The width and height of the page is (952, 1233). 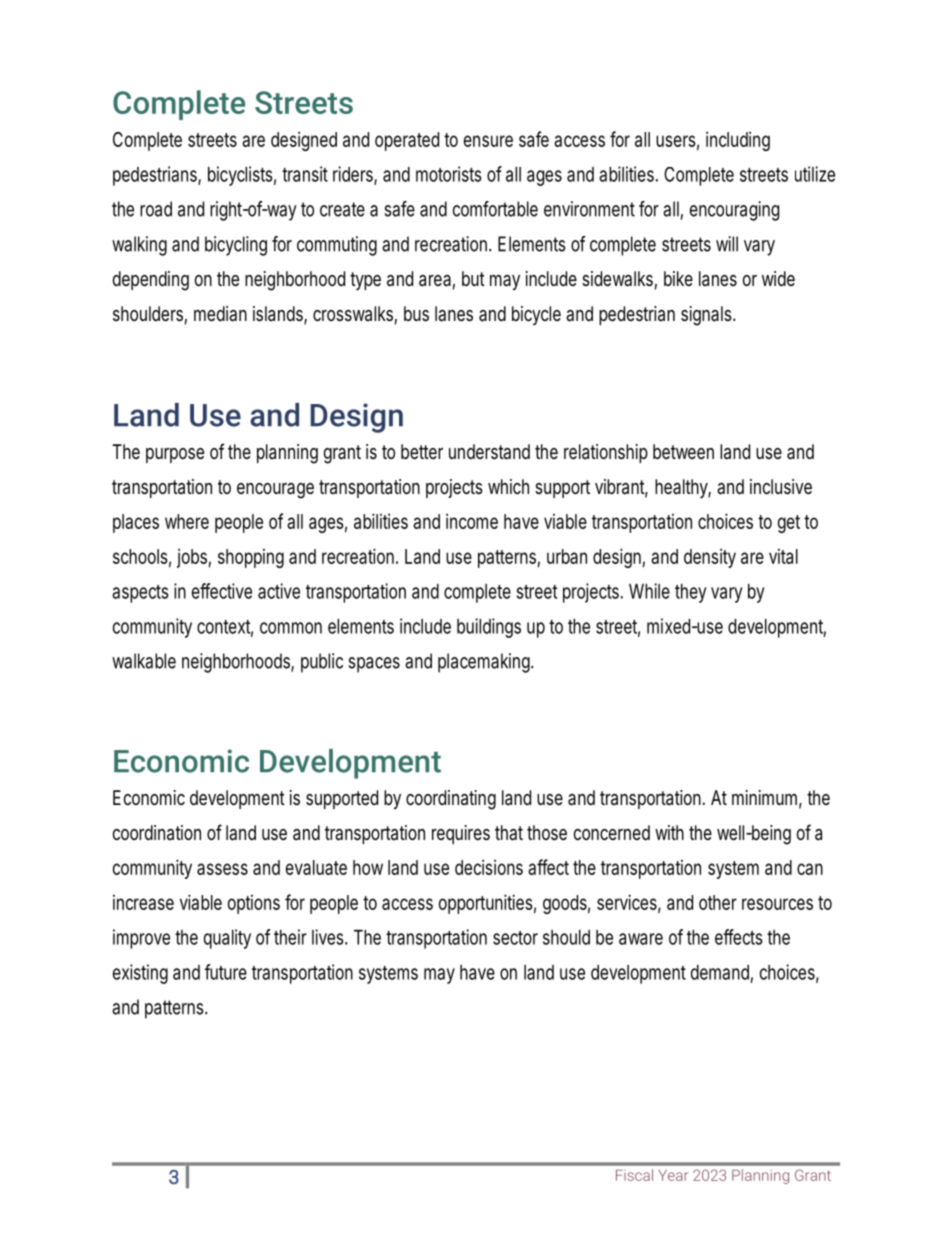 What do you see at coordinates (449, 174) in the page?
I see `motorists` at bounding box center [449, 174].
